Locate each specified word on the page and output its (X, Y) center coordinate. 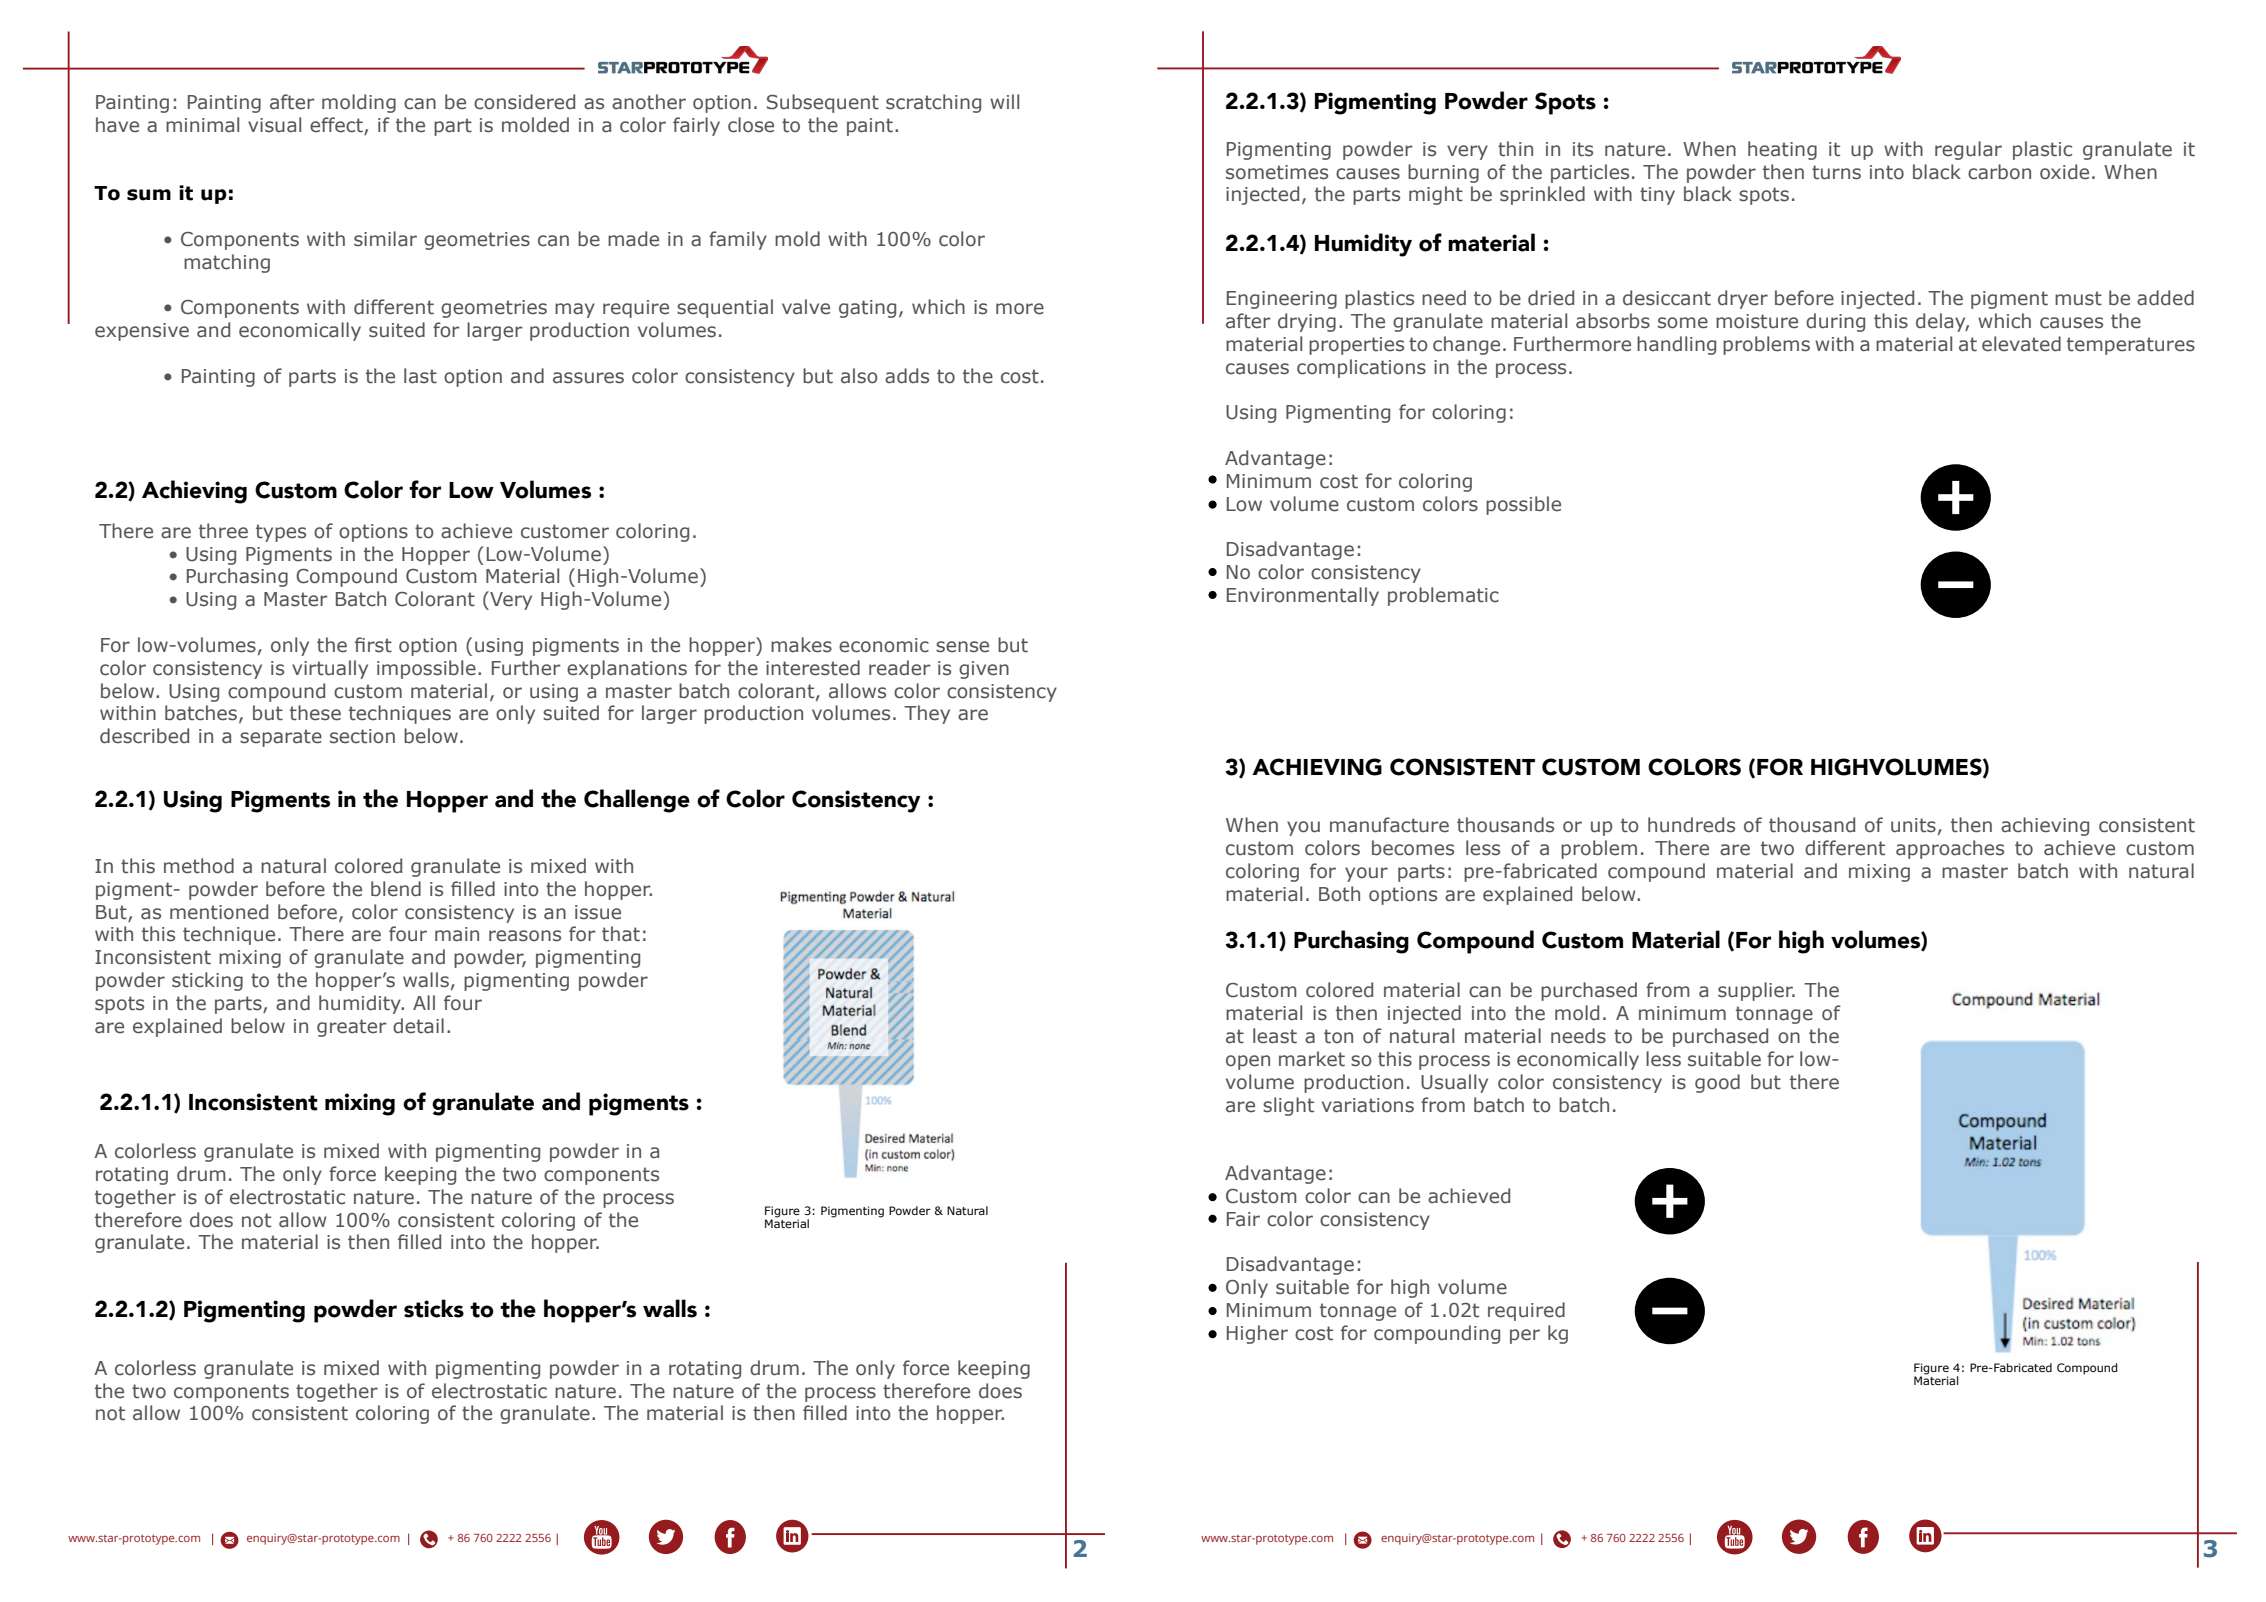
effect (336, 125)
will (1004, 101)
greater (352, 1028)
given (984, 670)
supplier (1756, 991)
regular (1968, 150)
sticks (434, 1308)
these (315, 713)
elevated (2021, 344)
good (1717, 1083)
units (1913, 825)
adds (907, 376)
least (1275, 1036)
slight (1288, 1106)
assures (588, 378)
